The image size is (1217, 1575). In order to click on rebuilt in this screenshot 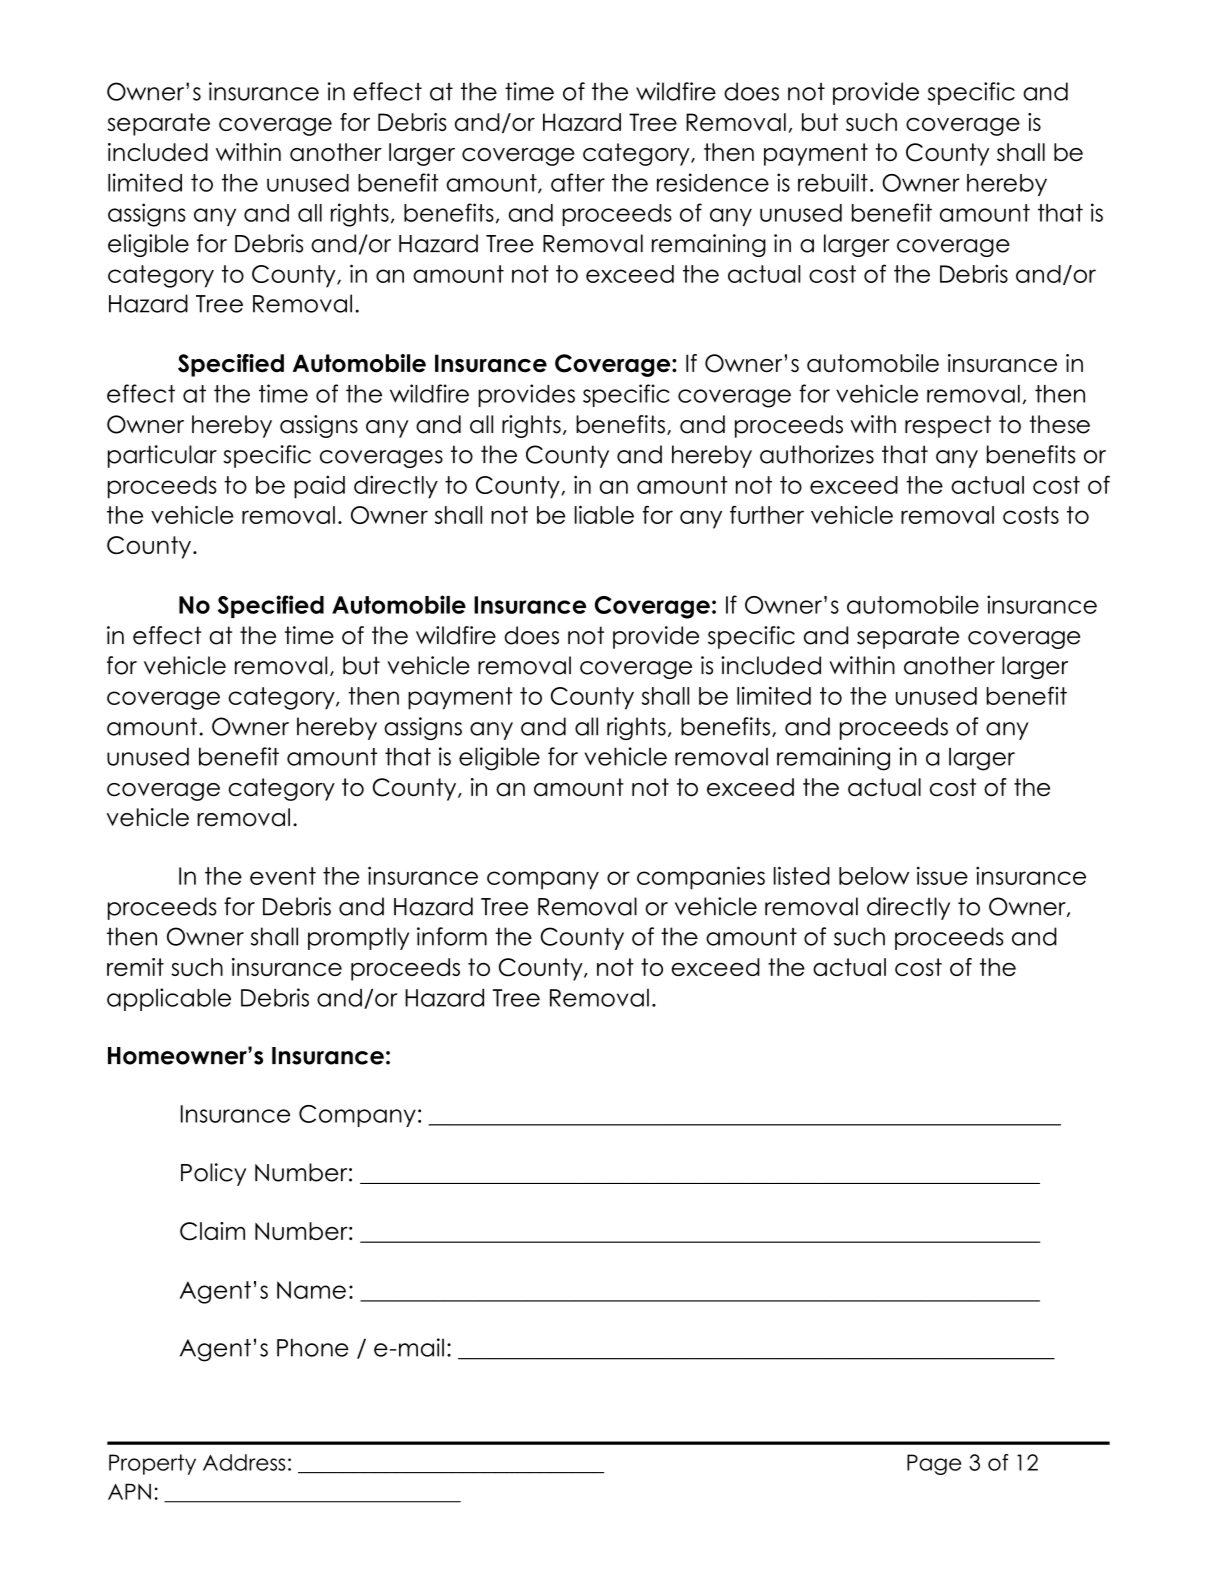, I will do `click(833, 182)`.
